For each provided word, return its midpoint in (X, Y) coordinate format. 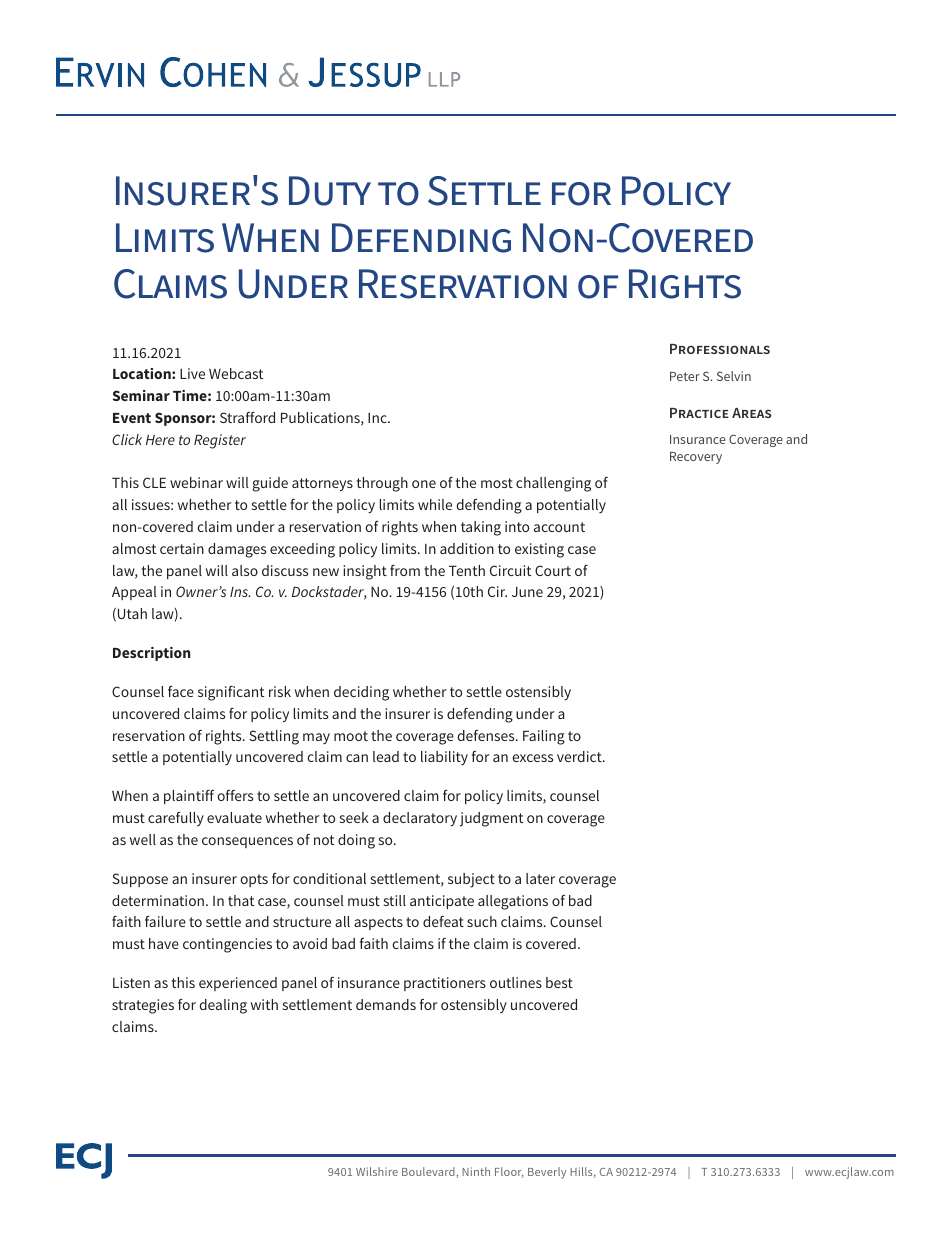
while (435, 504)
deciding (361, 693)
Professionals (720, 349)
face (181, 691)
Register (220, 441)
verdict (580, 756)
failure (165, 921)
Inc (378, 418)
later (540, 878)
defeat (443, 921)
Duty (330, 191)
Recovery (696, 458)
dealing (223, 1006)
